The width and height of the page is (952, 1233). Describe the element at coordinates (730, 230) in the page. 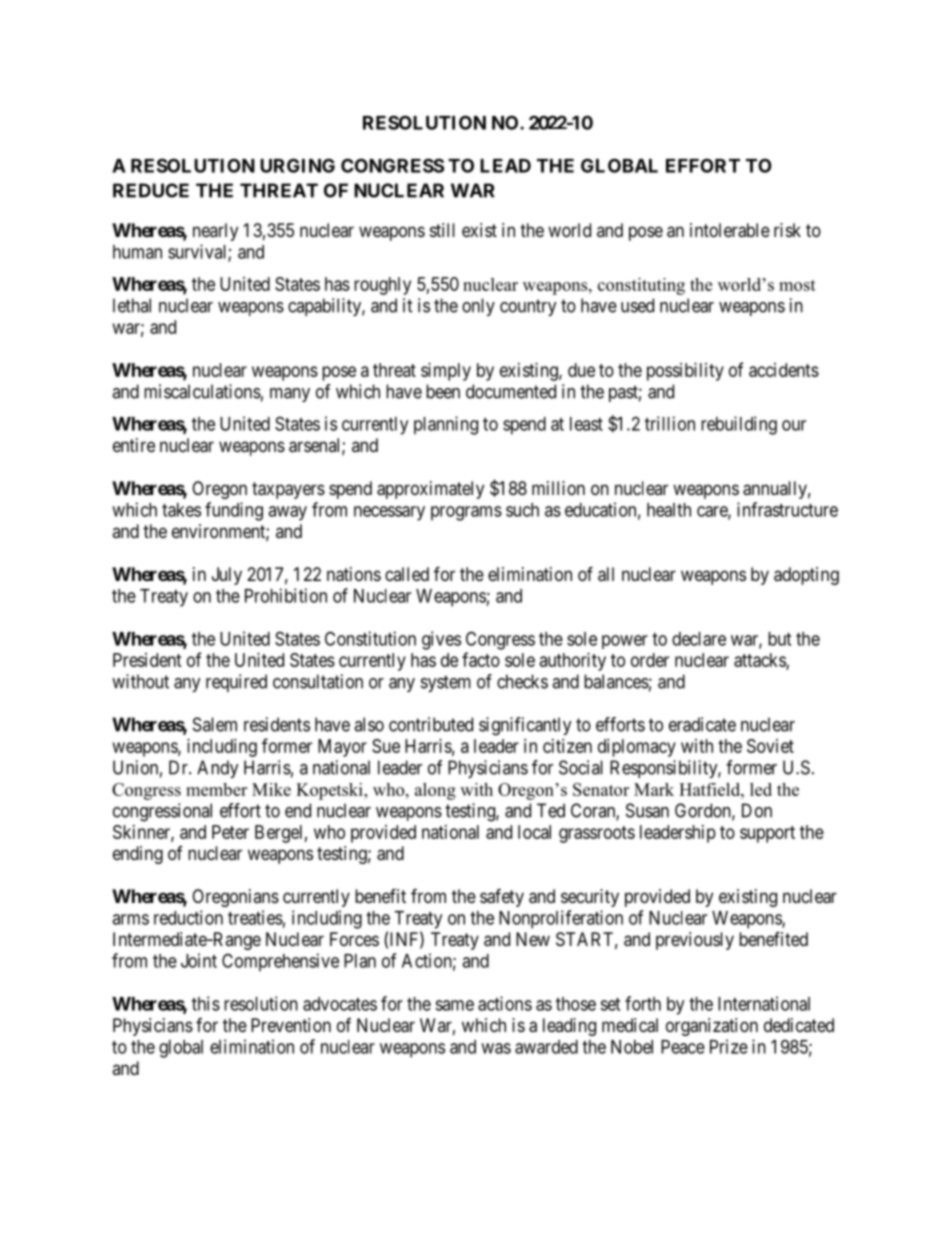

I see `intolerable` at that location.
